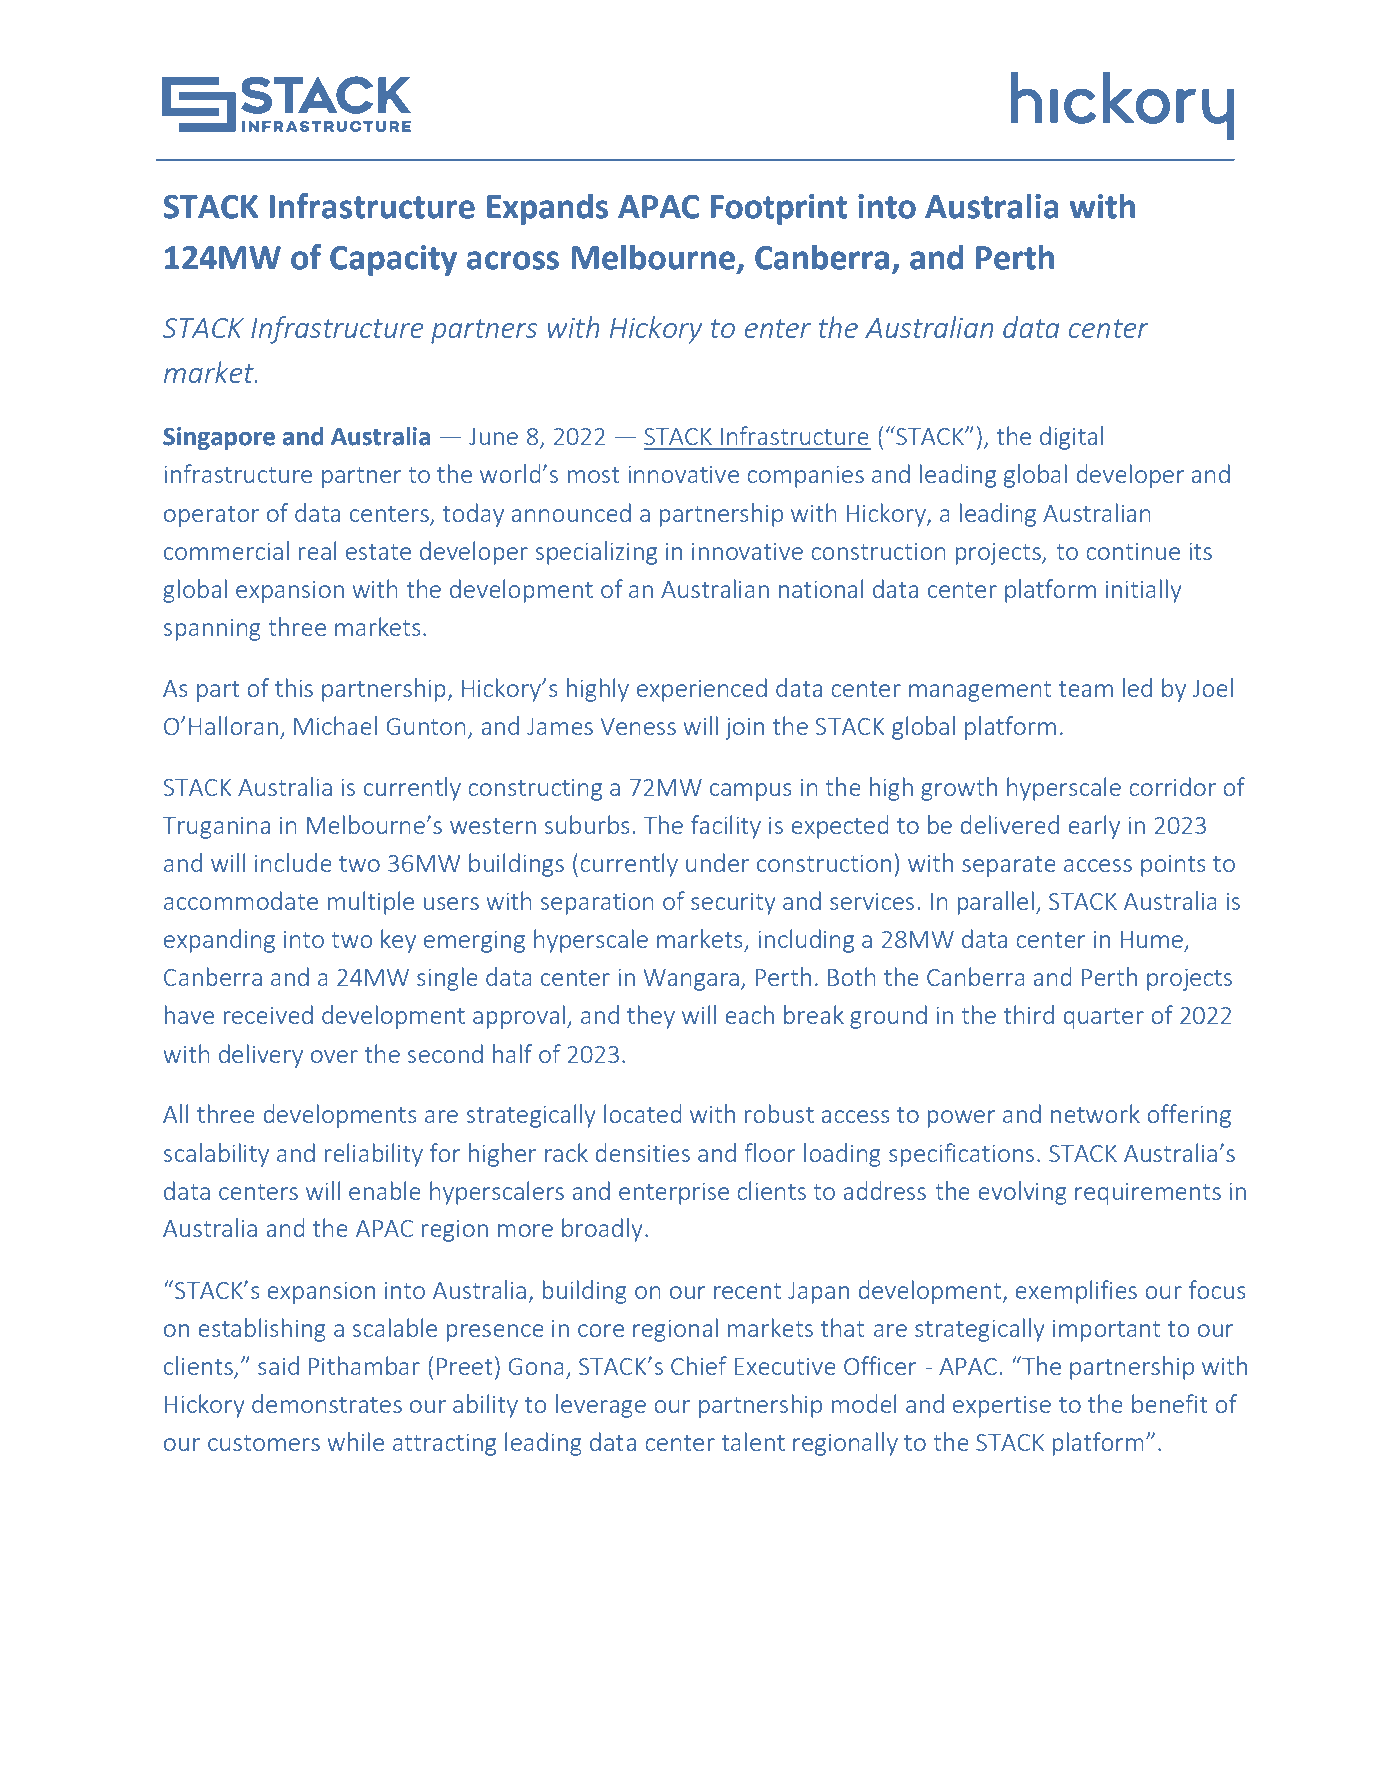 Image resolution: width=1385 pixels, height=1792 pixels. What do you see at coordinates (294, 687) in the screenshot?
I see `this` at bounding box center [294, 687].
